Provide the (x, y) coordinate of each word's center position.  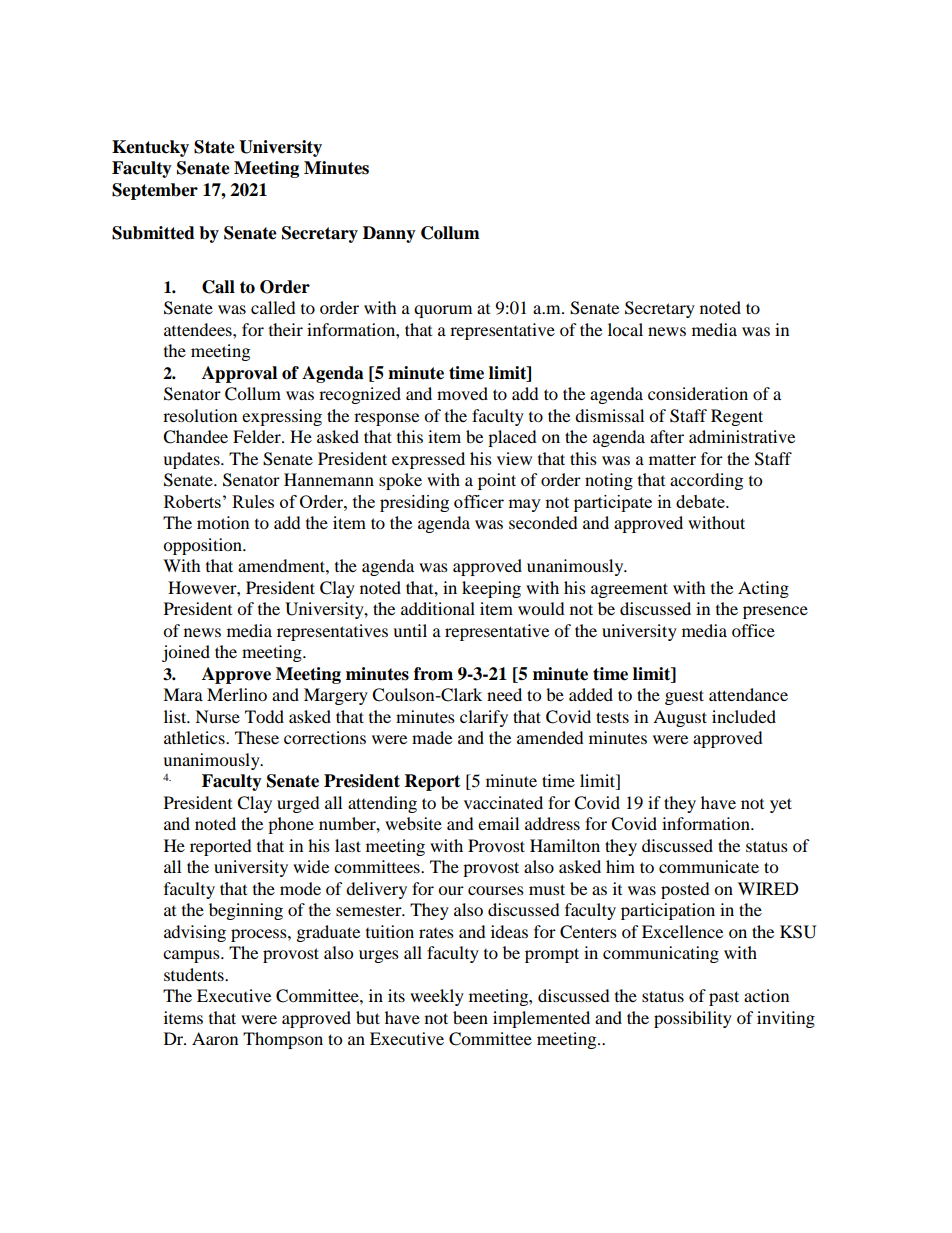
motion (223, 522)
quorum (443, 311)
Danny (389, 234)
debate (701, 501)
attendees (199, 329)
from (433, 674)
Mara (183, 694)
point (497, 481)
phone (291, 825)
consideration (698, 393)
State (214, 147)
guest (684, 697)
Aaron (215, 1038)
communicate (709, 866)
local (625, 329)
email (498, 823)
